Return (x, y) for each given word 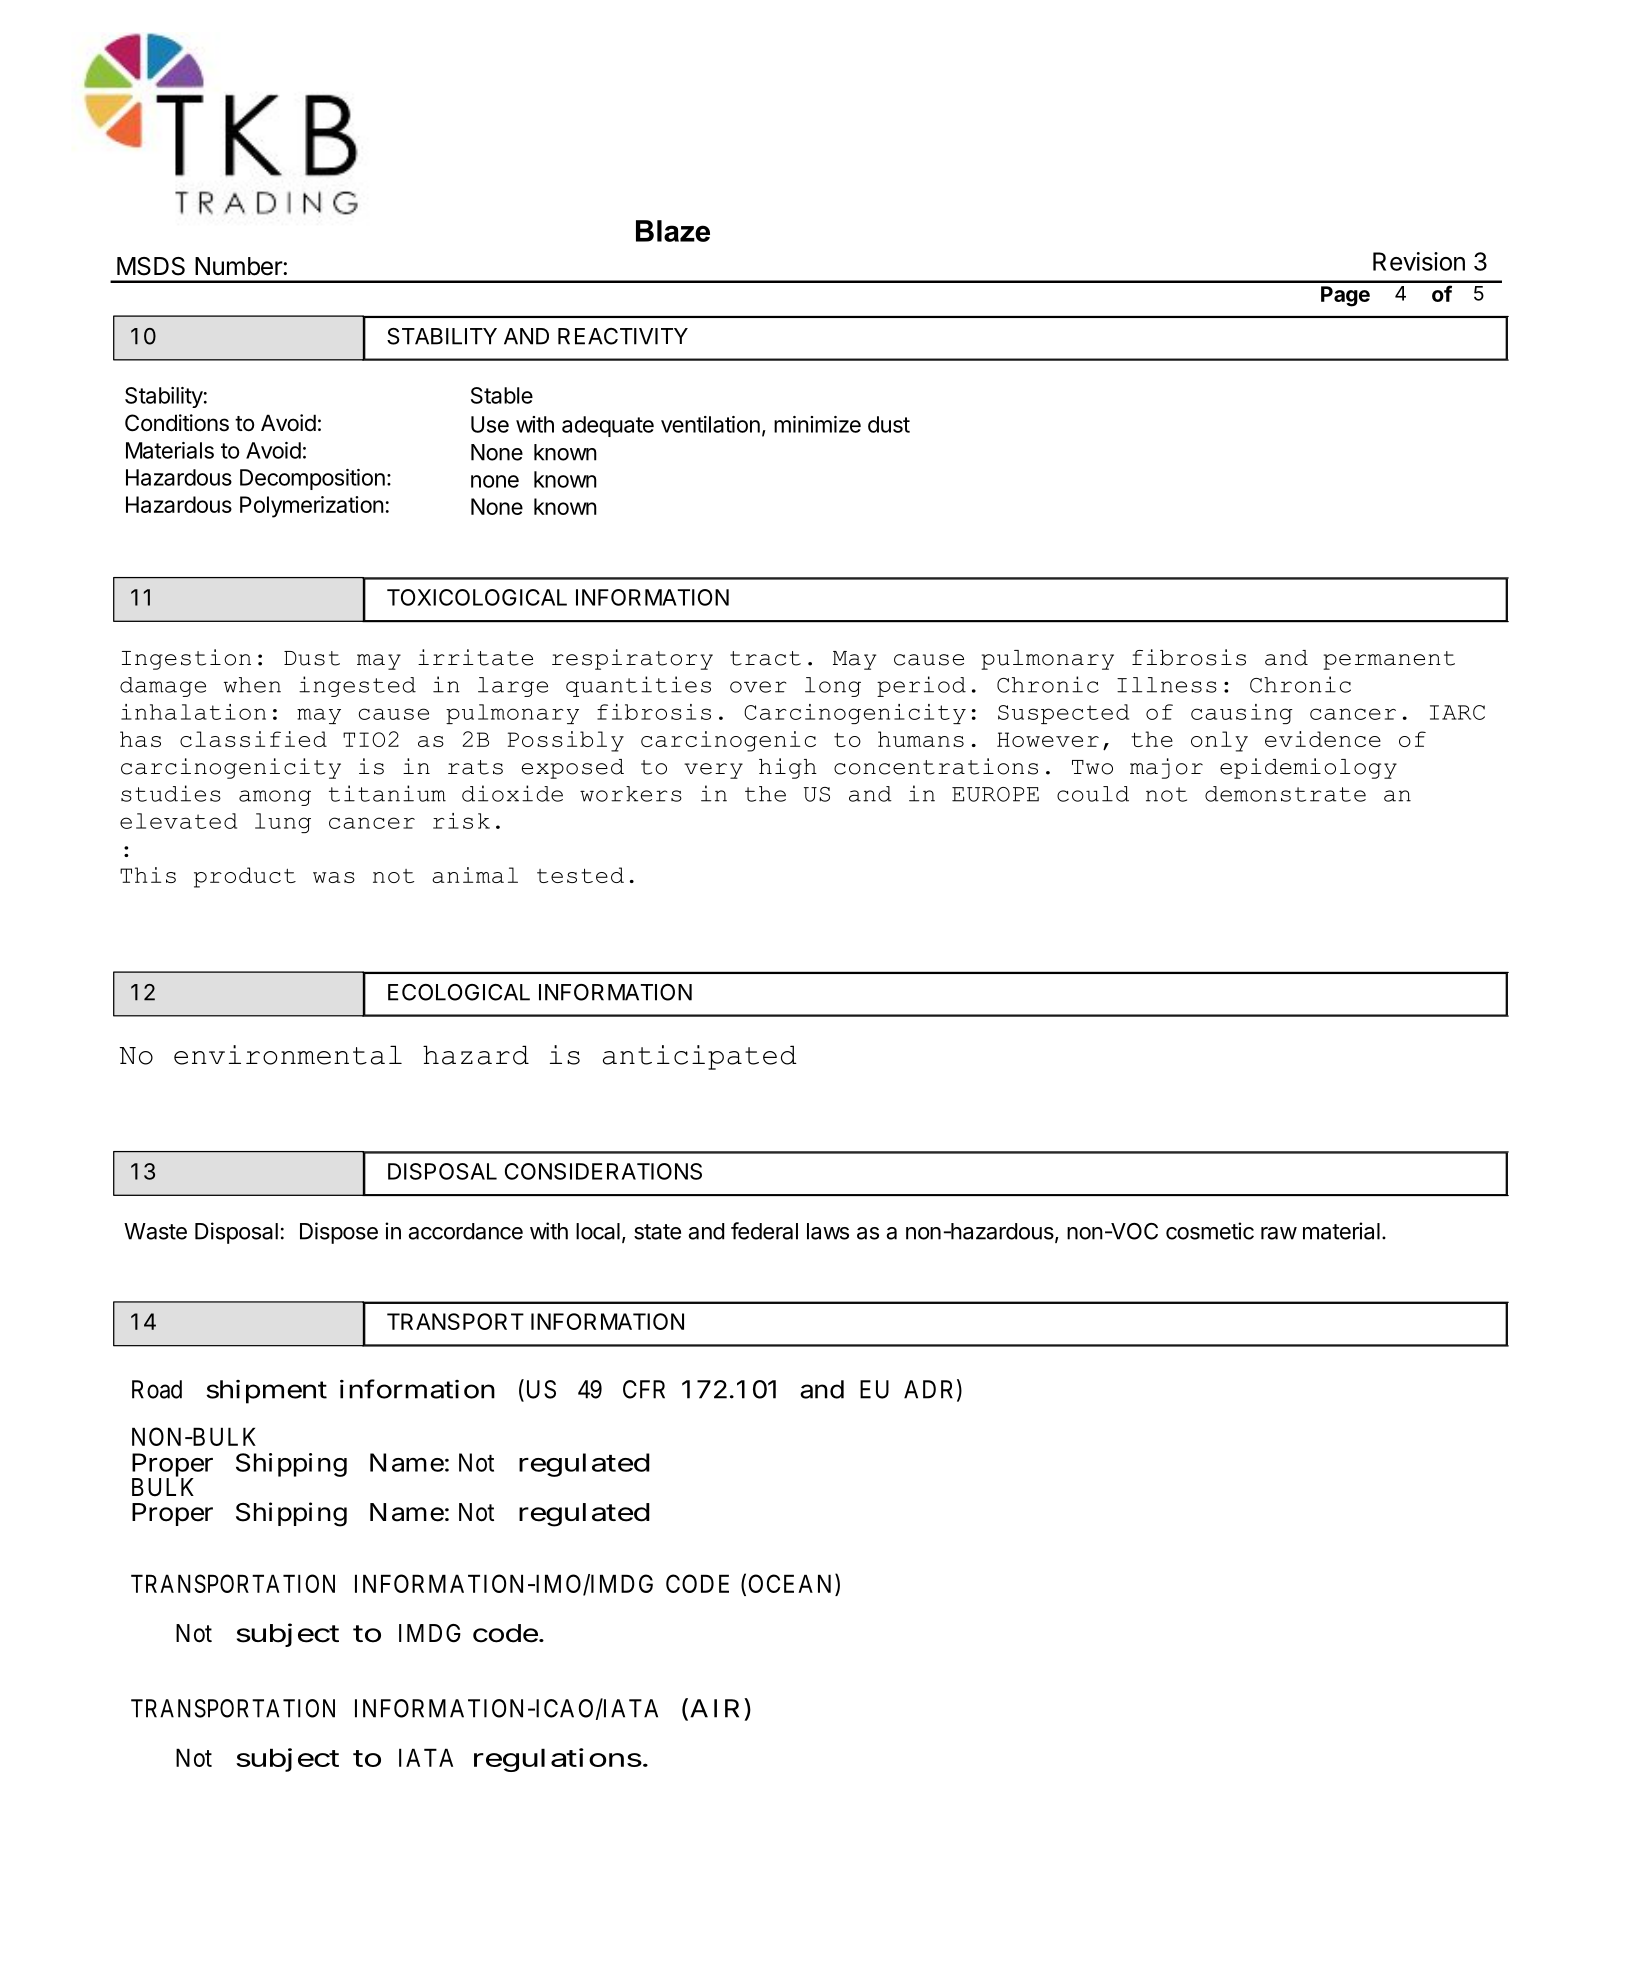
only (1219, 741)
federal (764, 1231)
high (788, 768)
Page (1345, 296)
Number (239, 266)
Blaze (673, 231)
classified (253, 739)
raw (1279, 1233)
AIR (717, 1708)
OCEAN (792, 1585)
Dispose (339, 1233)
